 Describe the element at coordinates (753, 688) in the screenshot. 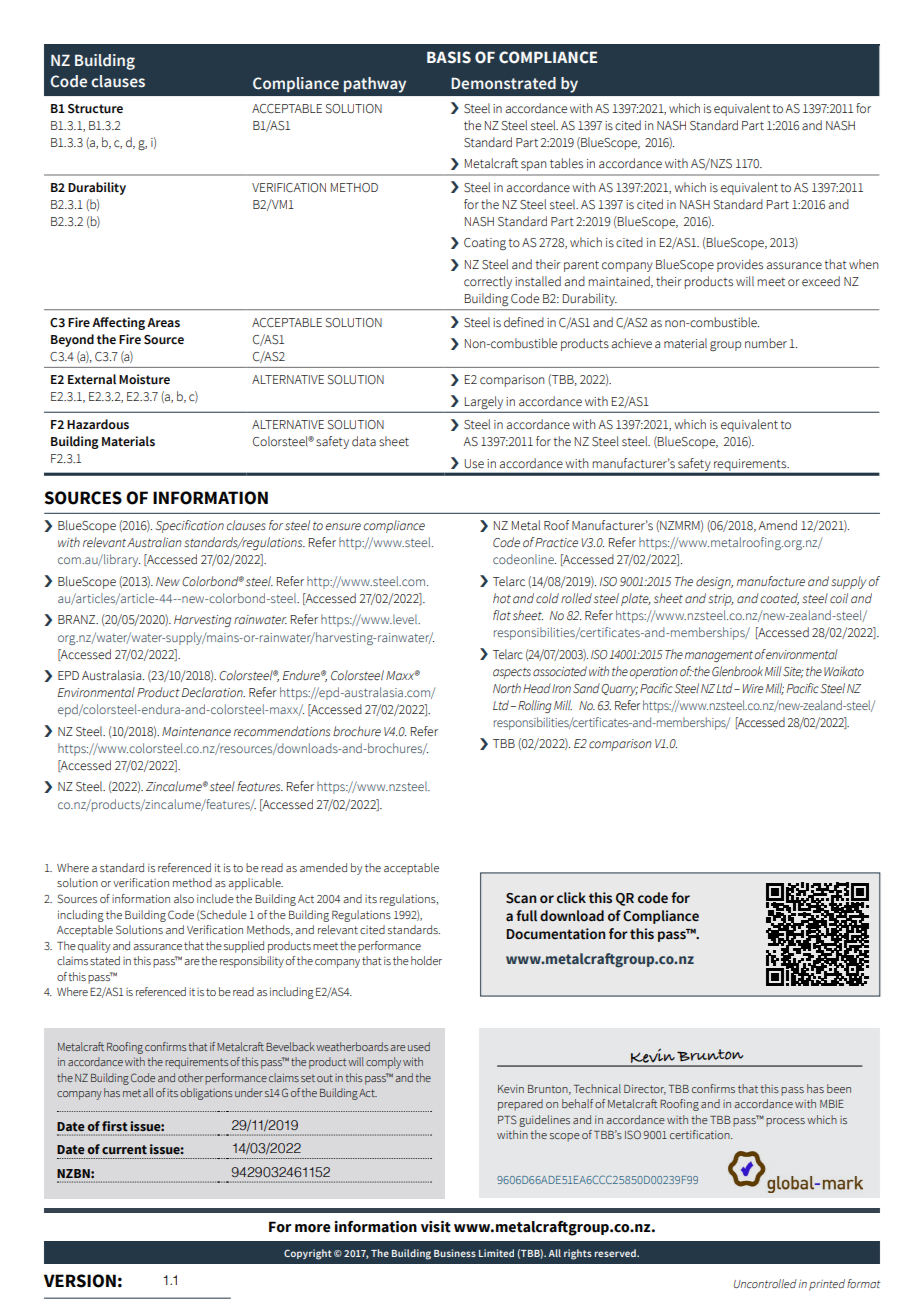

I see `Wire` at that location.
